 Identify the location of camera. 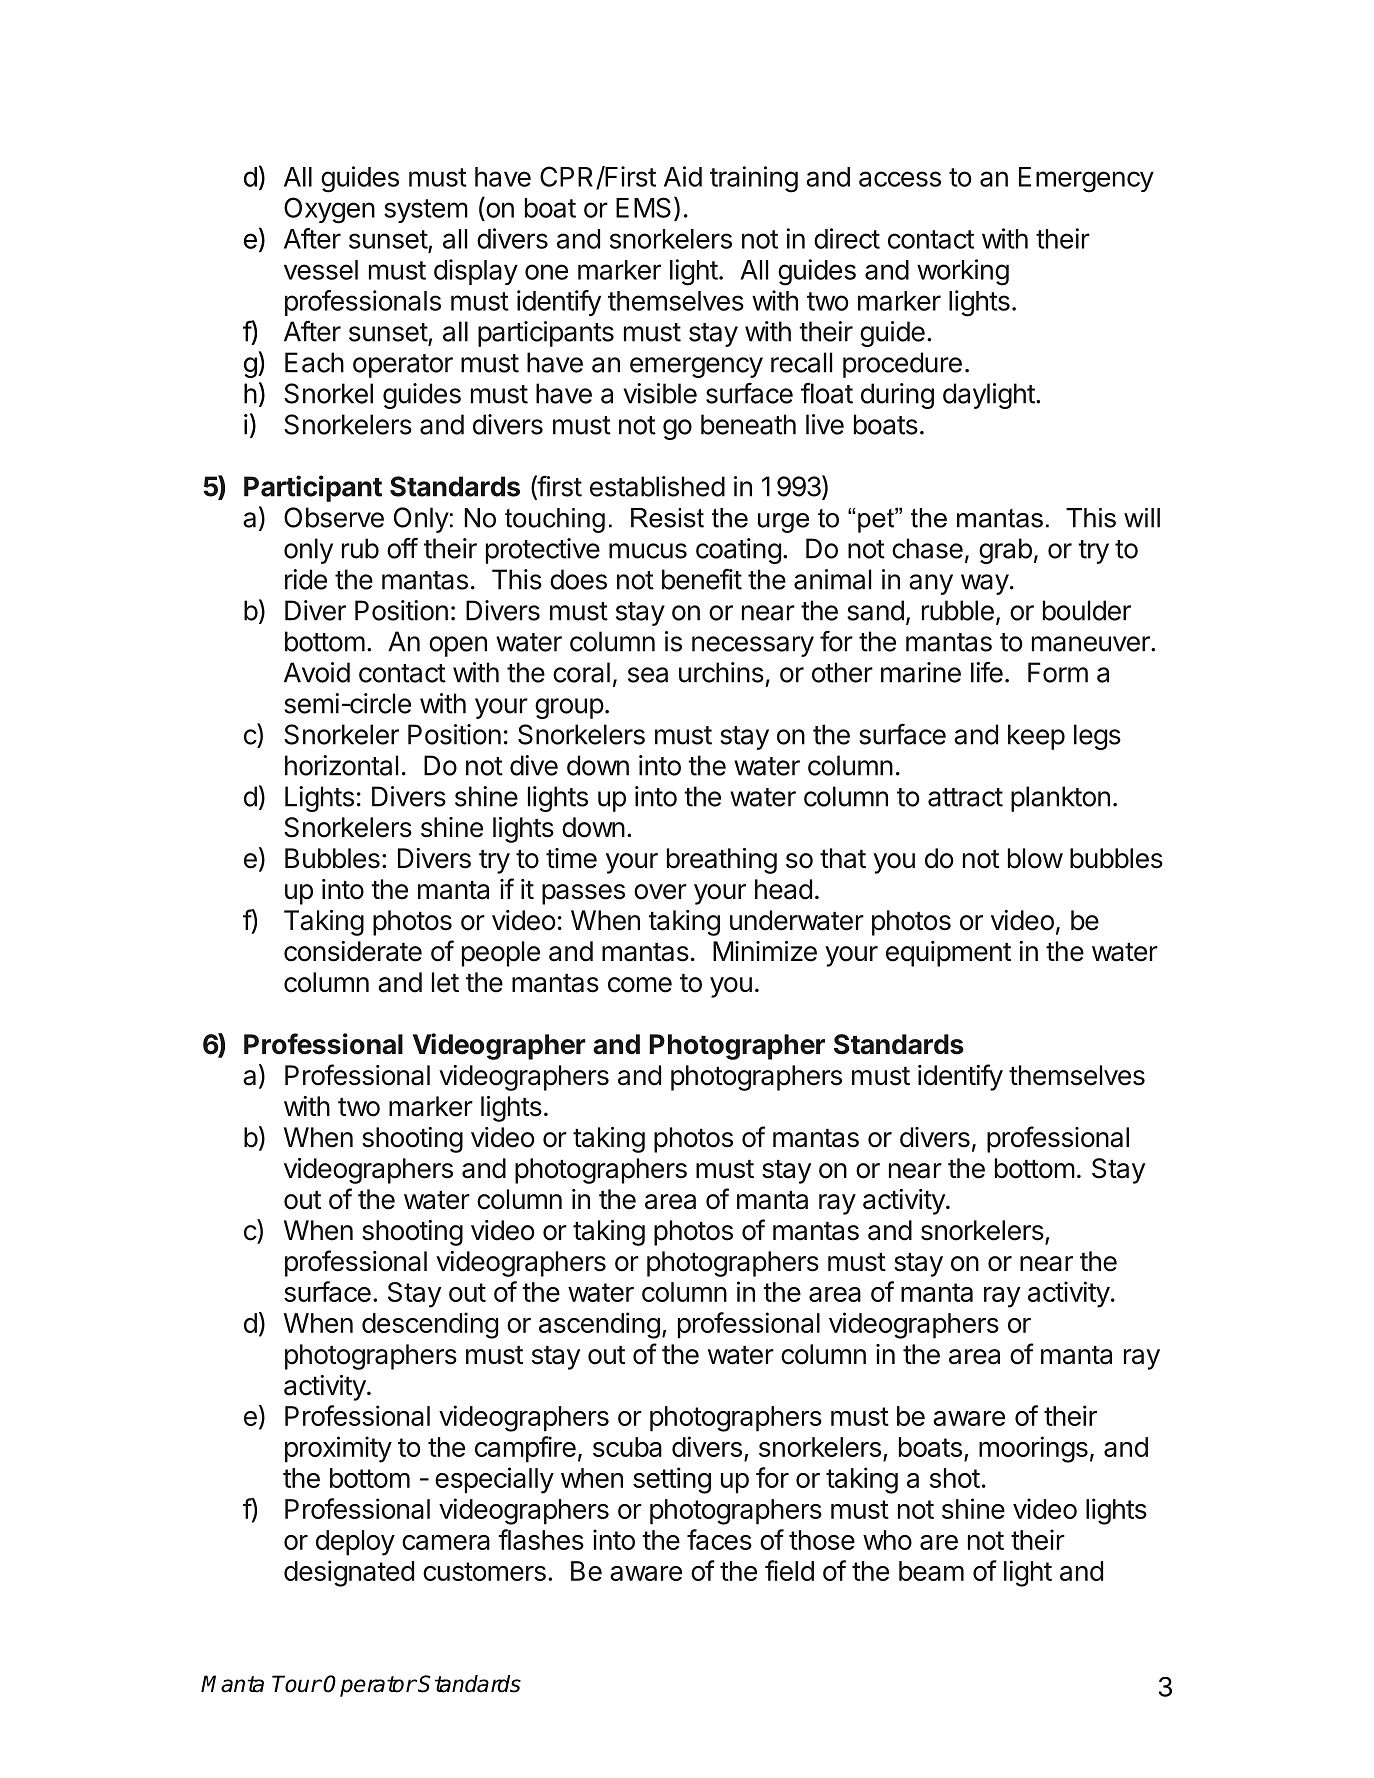
(446, 1542).
